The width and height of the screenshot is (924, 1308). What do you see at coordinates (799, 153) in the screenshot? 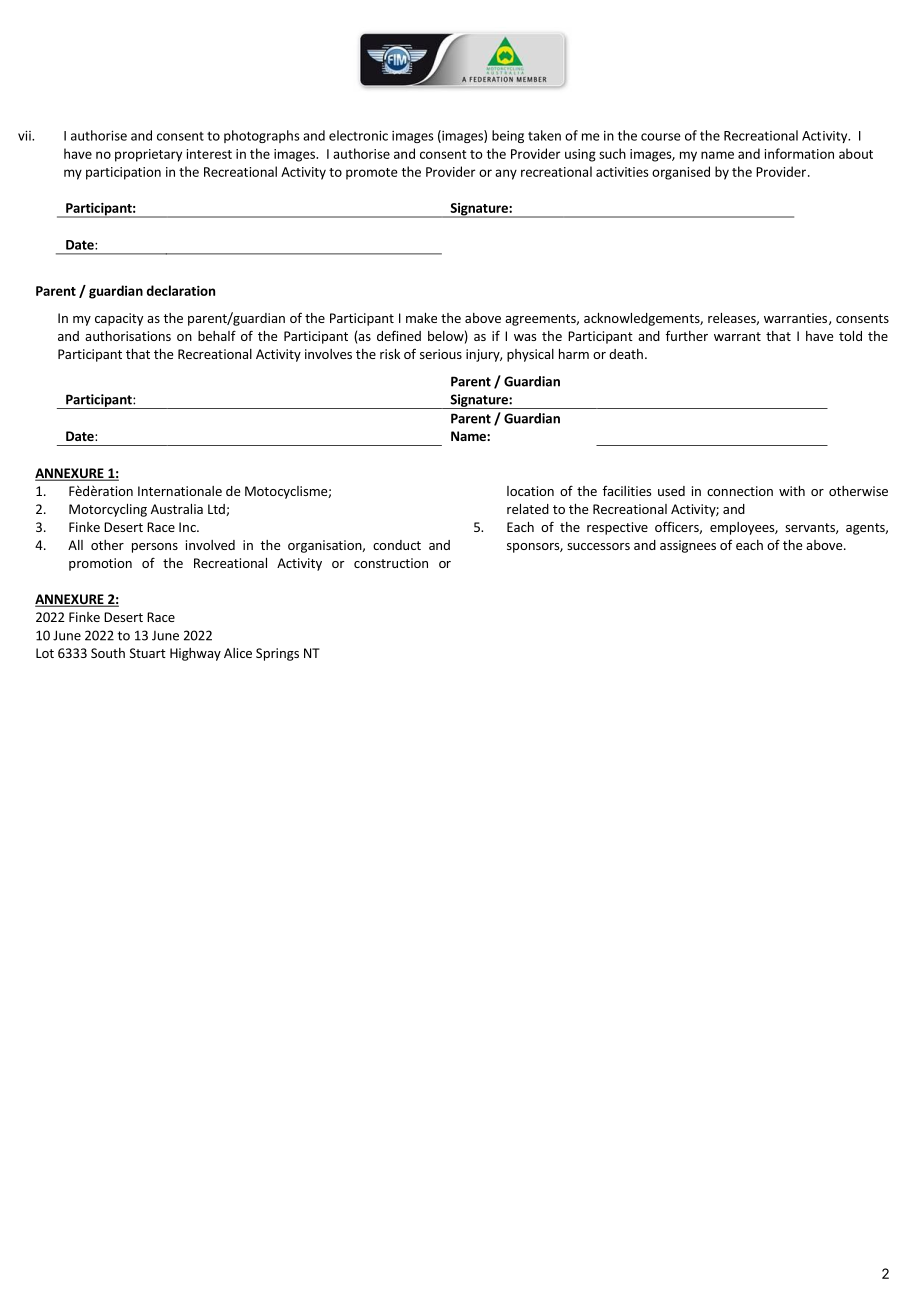
I see `information` at bounding box center [799, 153].
